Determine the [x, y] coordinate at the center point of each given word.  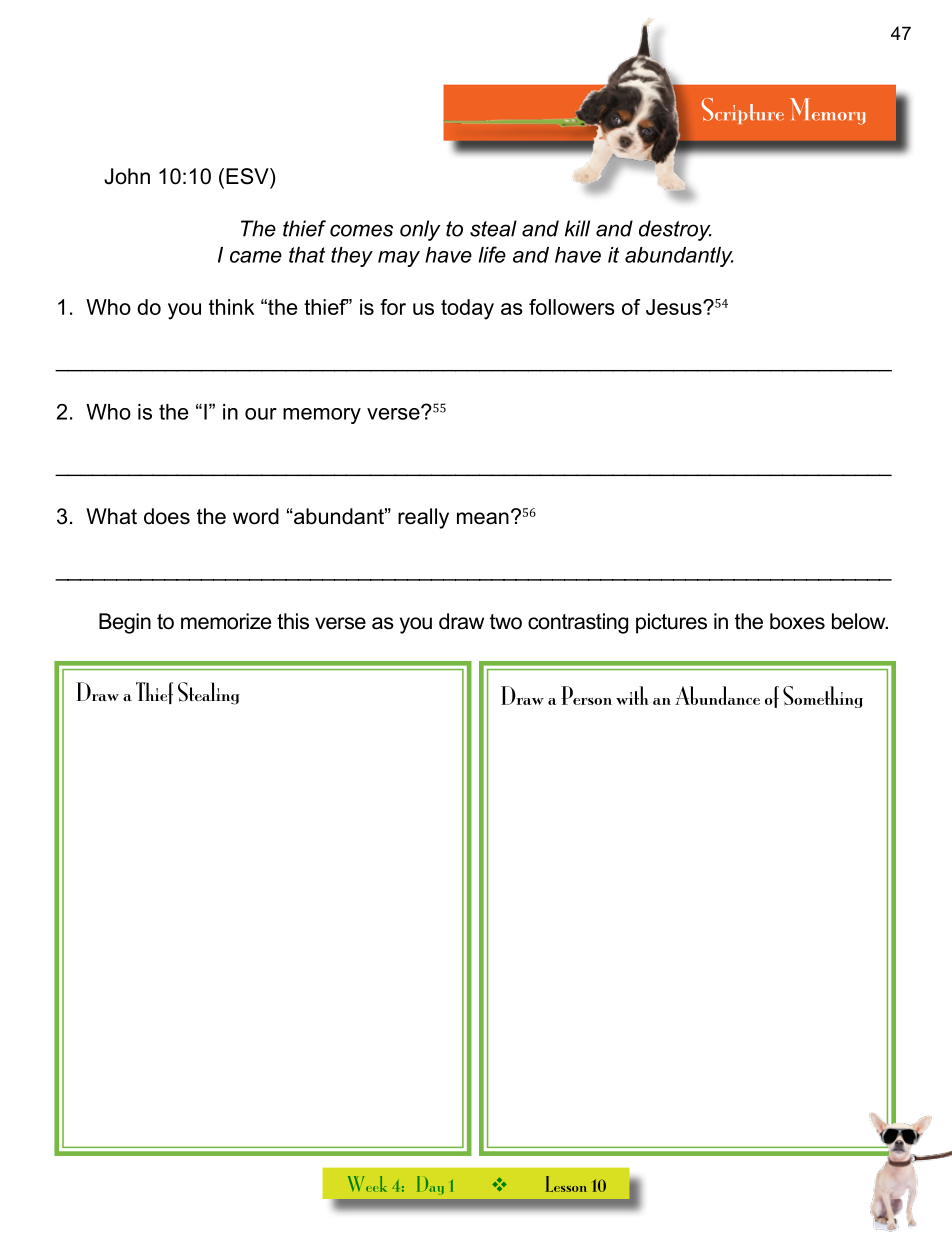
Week [367, 1184]
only [420, 230]
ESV [248, 176]
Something [823, 697]
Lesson [566, 1184]
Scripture [743, 111]
